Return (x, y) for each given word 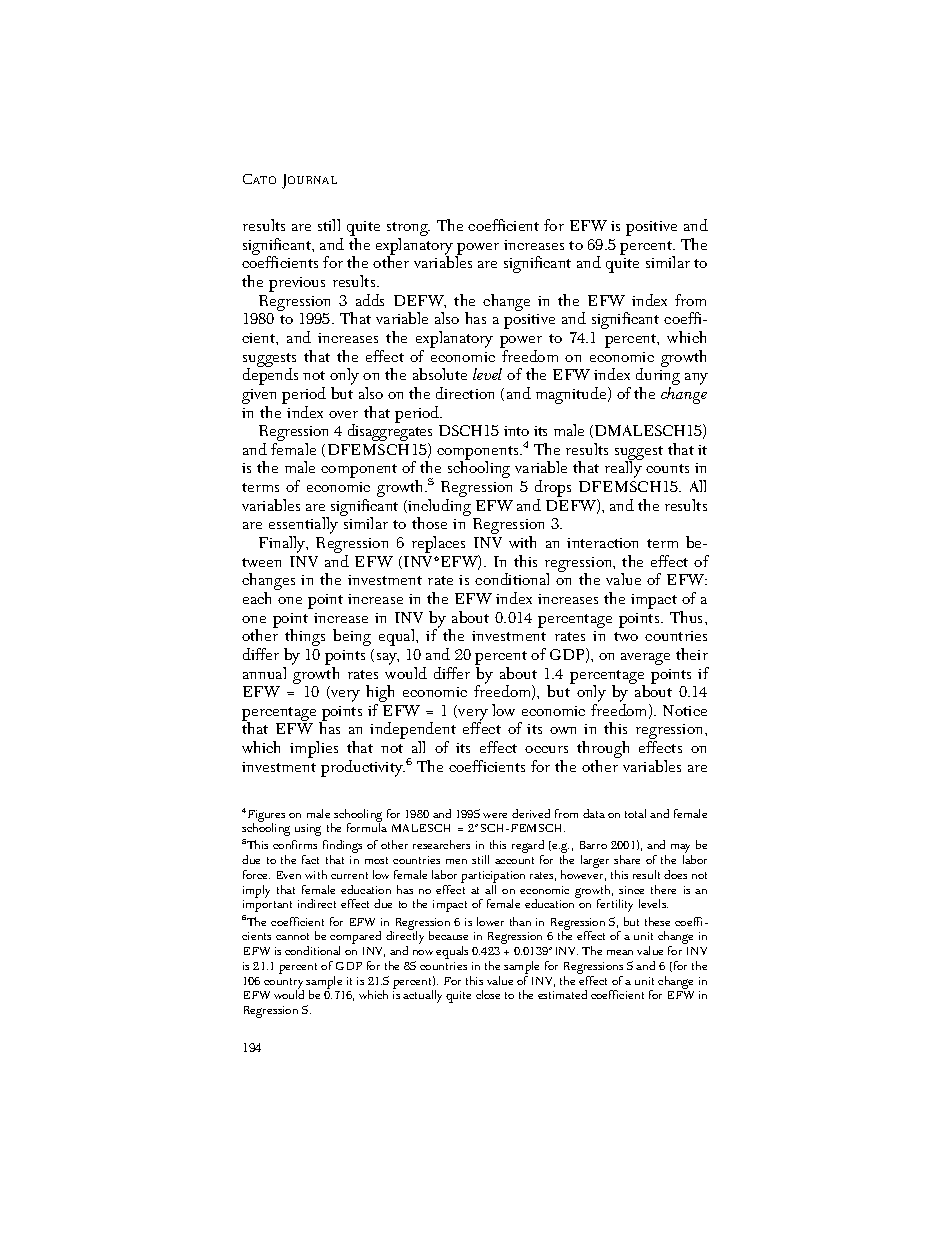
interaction (602, 543)
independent (413, 732)
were (495, 815)
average (645, 659)
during (658, 377)
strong (408, 230)
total (635, 813)
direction (465, 393)
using (308, 830)
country (284, 984)
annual (264, 673)
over (343, 414)
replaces (438, 544)
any (696, 379)
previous (297, 284)
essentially (303, 527)
